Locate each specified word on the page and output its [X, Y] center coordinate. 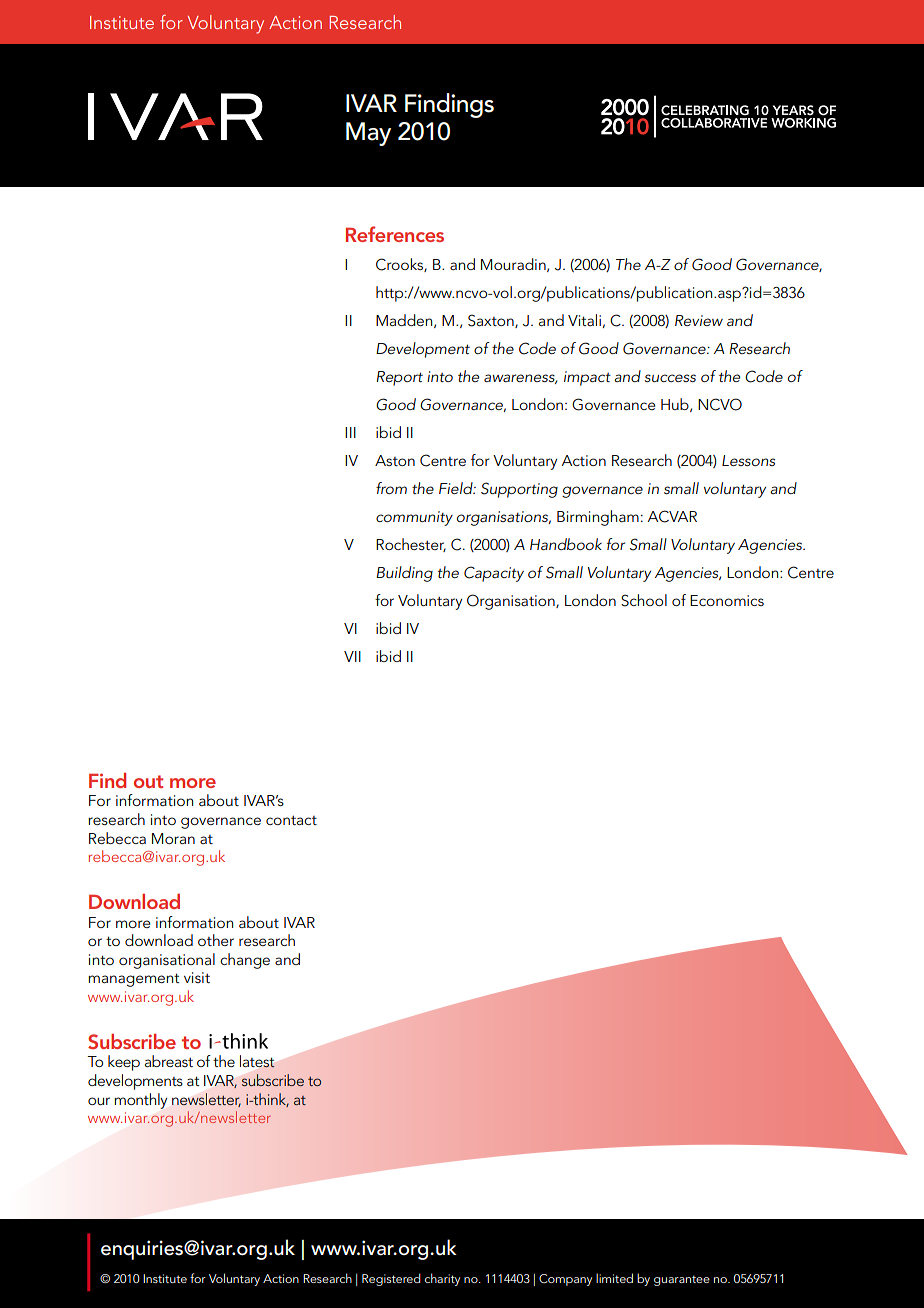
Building [404, 574]
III [350, 432]
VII [352, 656]
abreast [169, 1061]
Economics [727, 600]
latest [257, 1061]
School [644, 600]
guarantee [682, 1280]
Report [399, 378]
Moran [173, 838]
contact [291, 820]
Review [699, 320]
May [368, 134]
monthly [140, 1101]
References [395, 234]
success [670, 378]
